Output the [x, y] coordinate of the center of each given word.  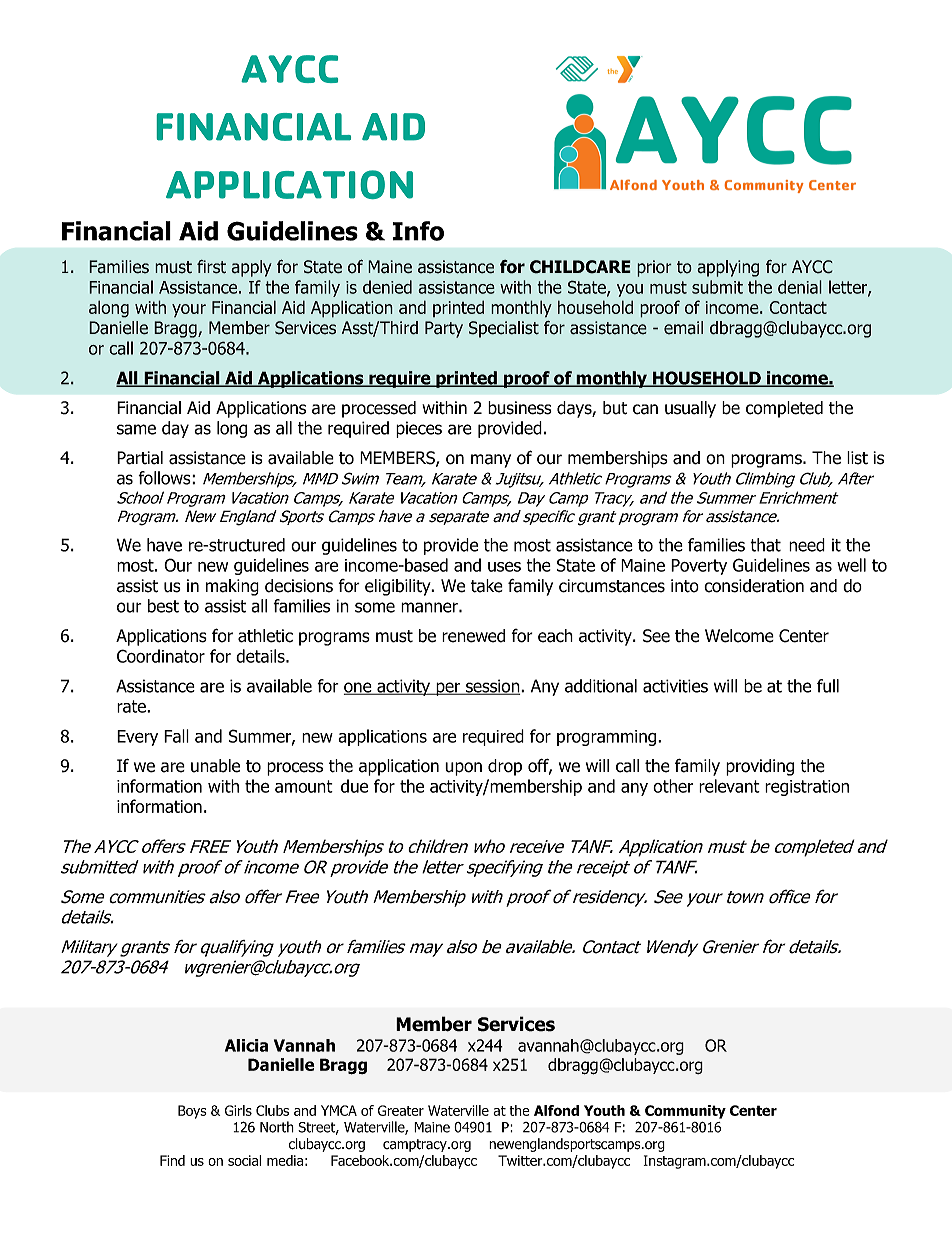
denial [800, 287]
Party [444, 329]
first [211, 267]
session [493, 687]
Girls [238, 1110]
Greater [401, 1110]
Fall [176, 736]
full [828, 686]
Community [685, 1112]
